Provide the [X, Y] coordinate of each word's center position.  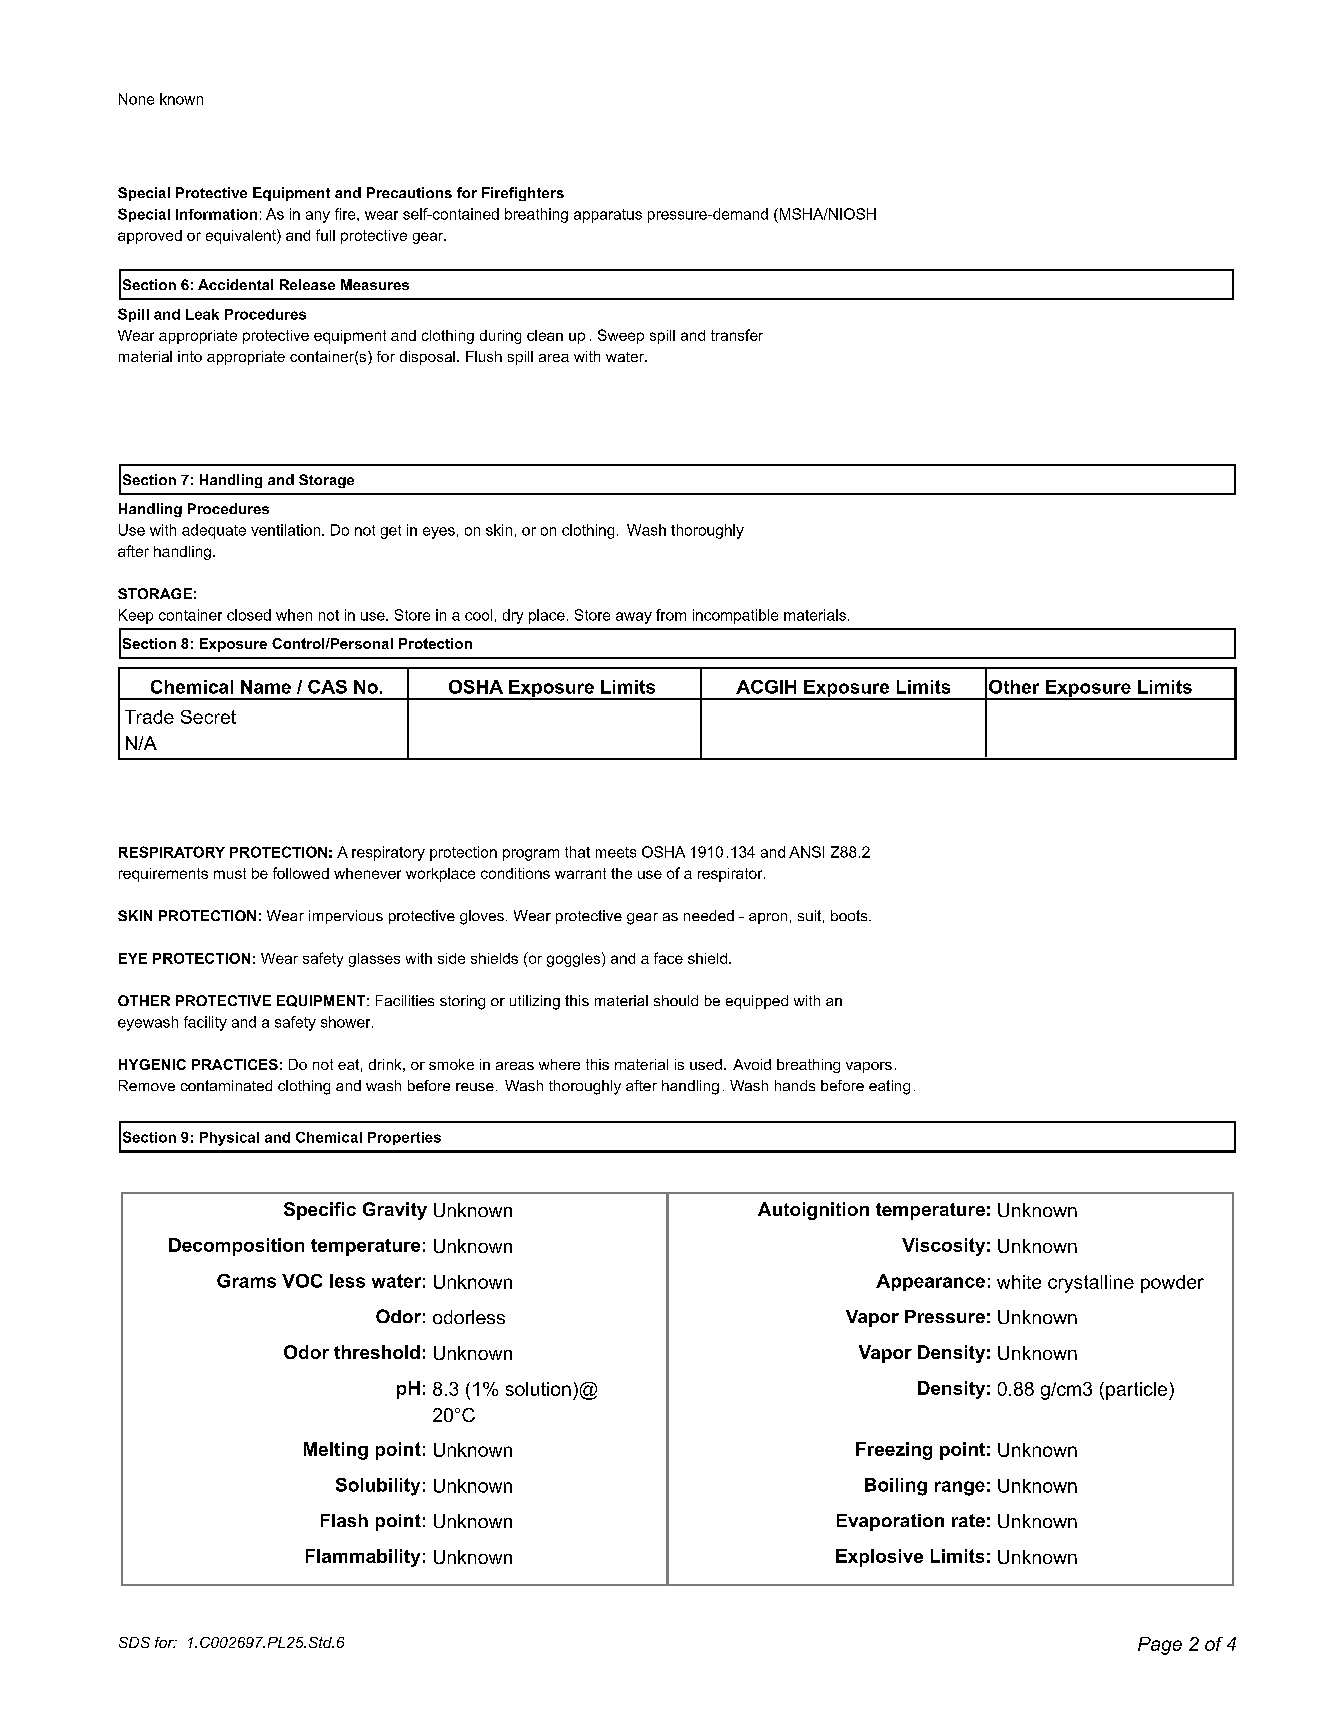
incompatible [735, 616]
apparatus [608, 216]
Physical [229, 1139]
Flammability [363, 1558]
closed [249, 615]
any [318, 217]
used [706, 1064]
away [634, 618]
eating [889, 1087]
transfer [737, 335]
